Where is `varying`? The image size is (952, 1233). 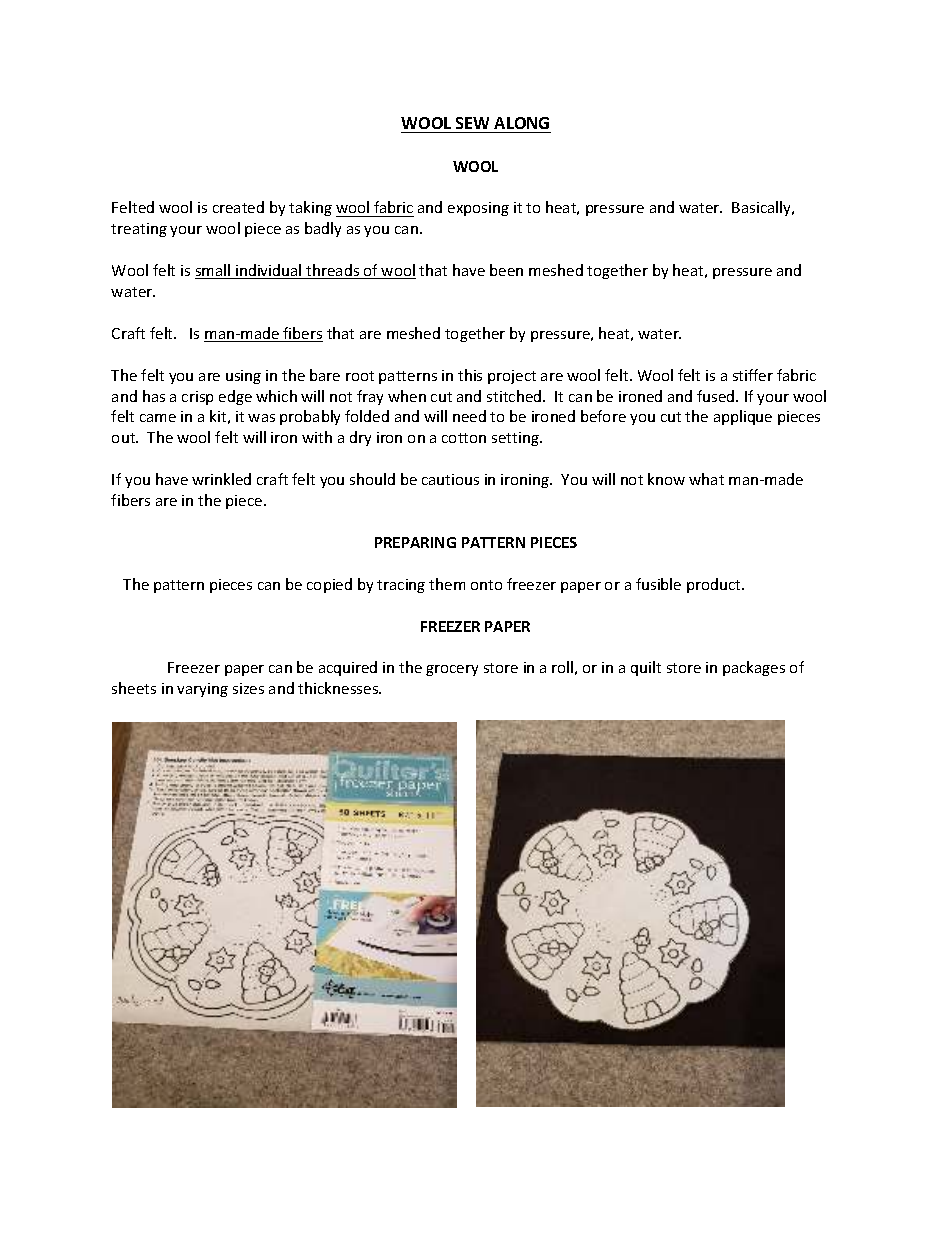
varying is located at coordinates (202, 690).
